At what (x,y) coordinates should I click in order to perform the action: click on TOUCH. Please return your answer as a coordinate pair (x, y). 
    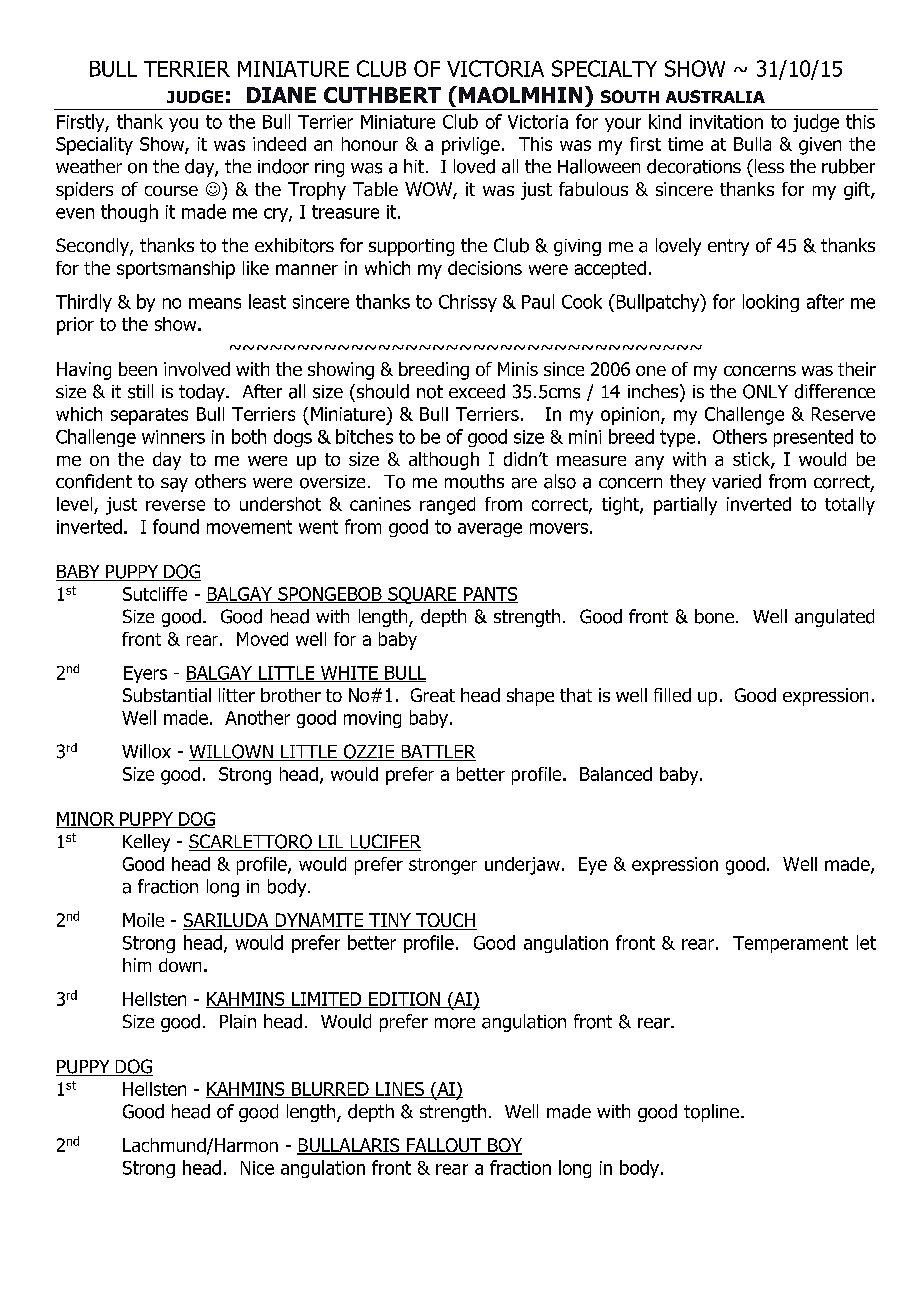
    Looking at the image, I should click on (445, 921).
